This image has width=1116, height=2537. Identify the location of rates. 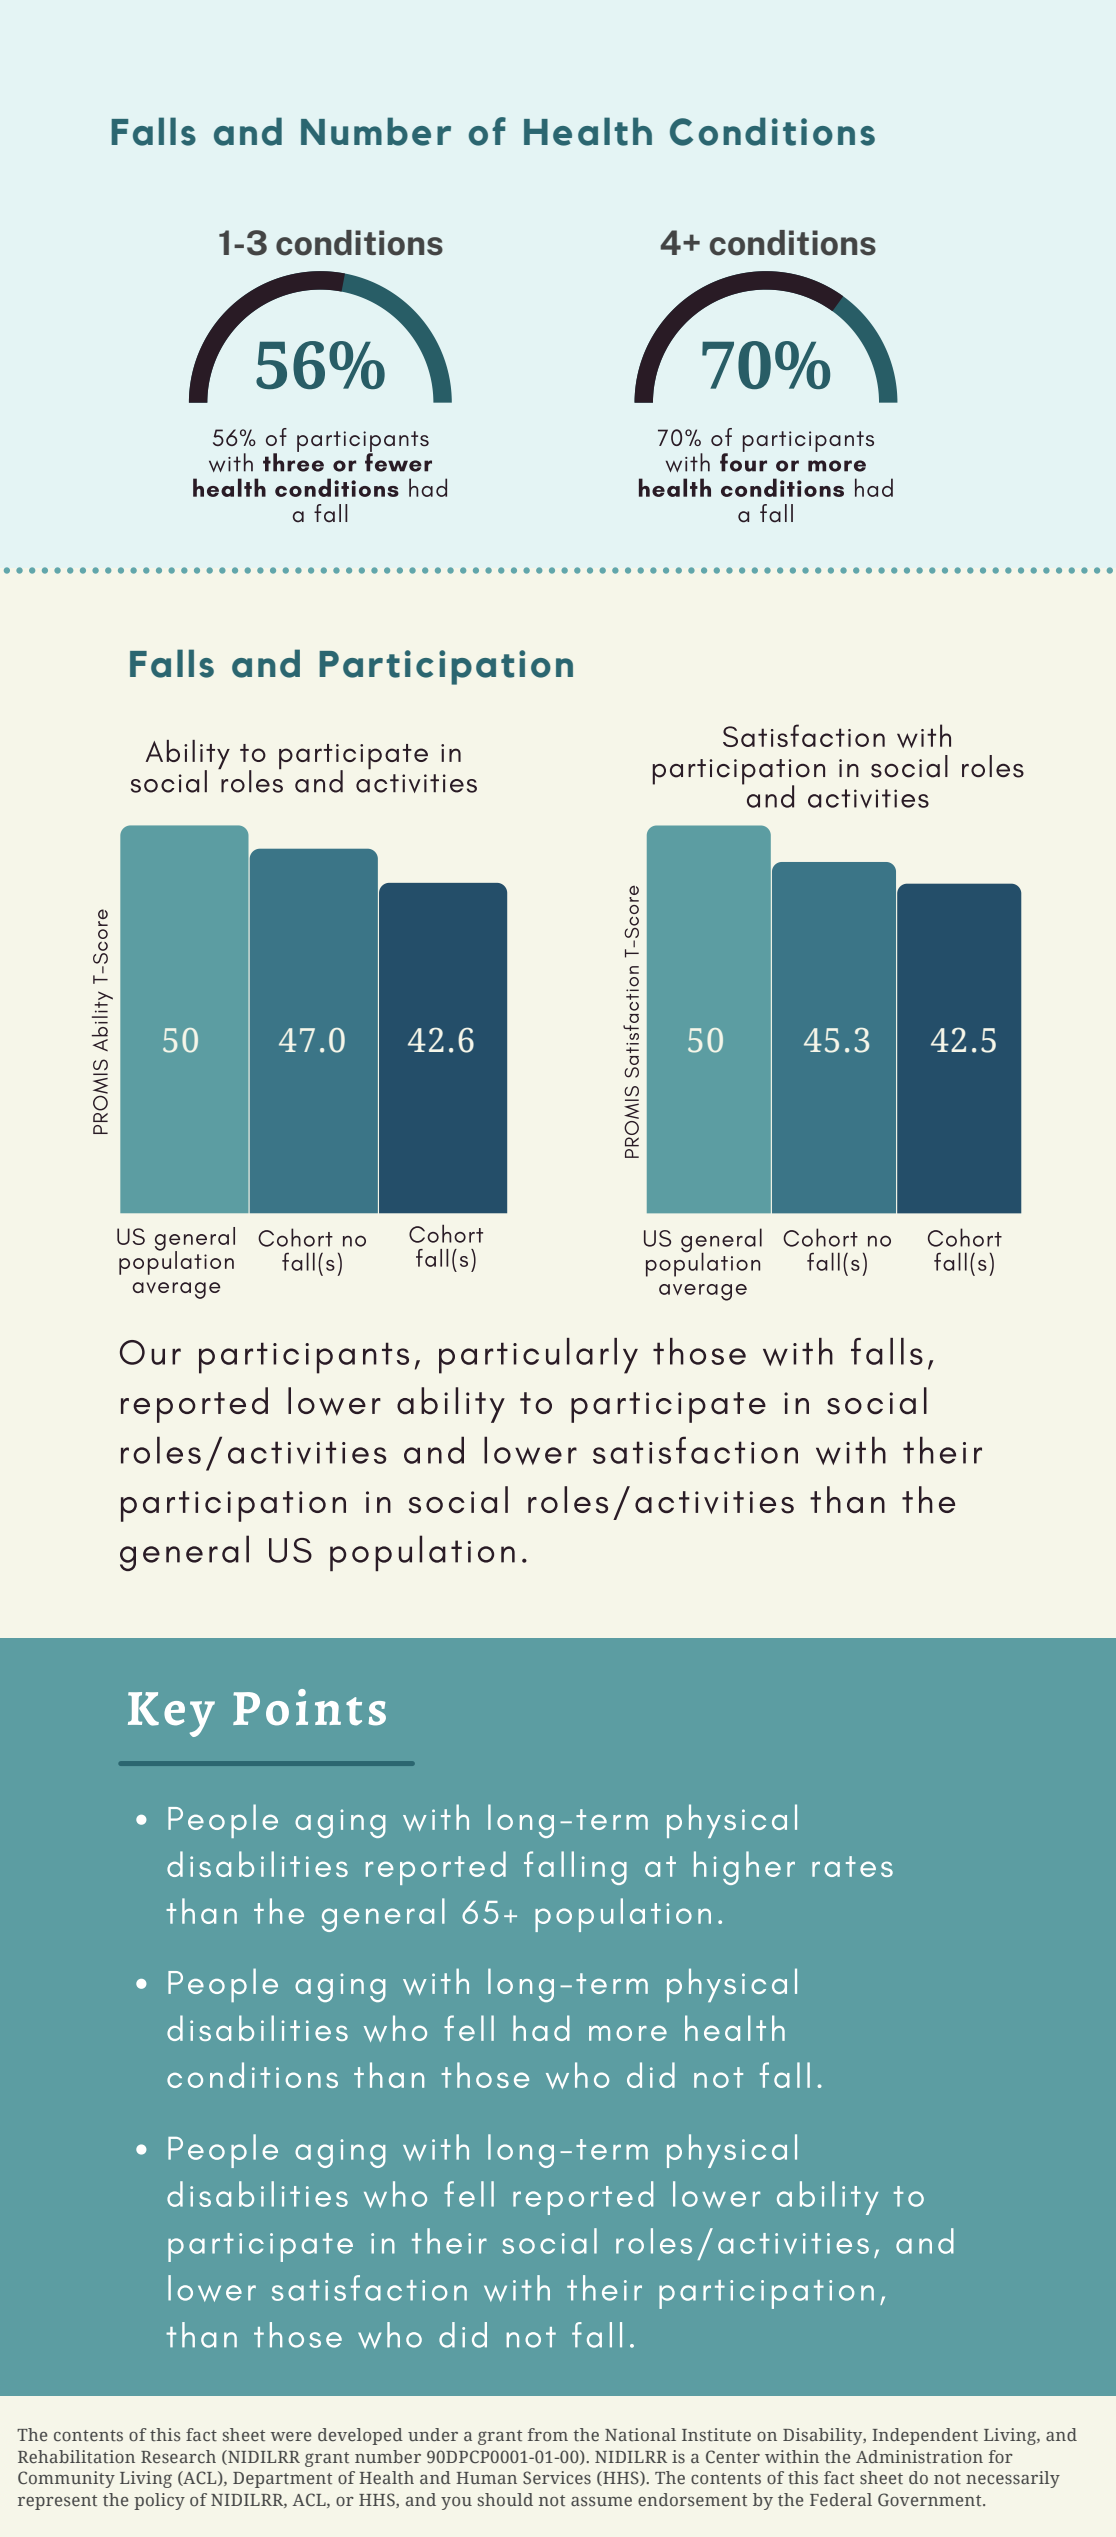
(852, 1866).
